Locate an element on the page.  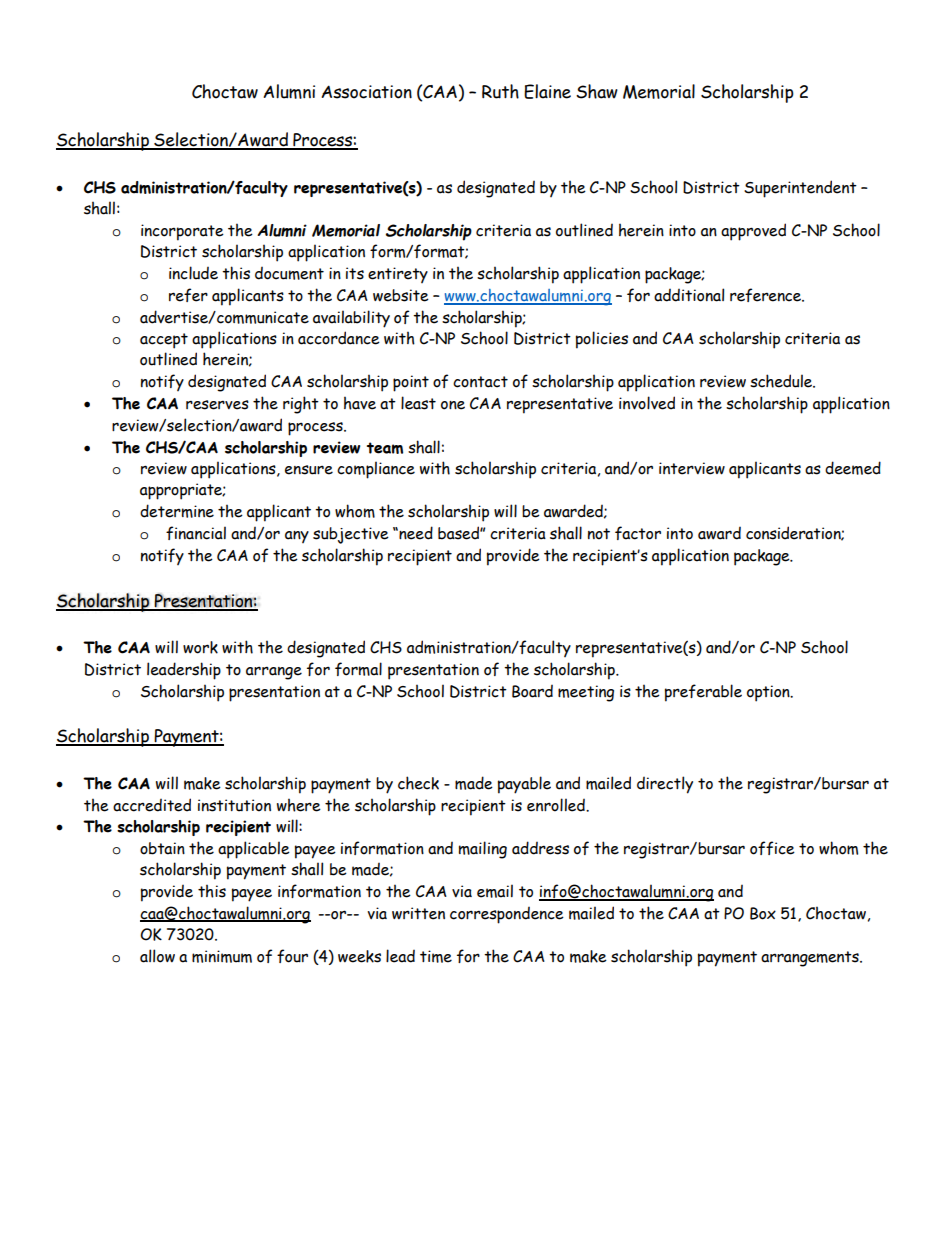
correspondence is located at coordinates (507, 915).
